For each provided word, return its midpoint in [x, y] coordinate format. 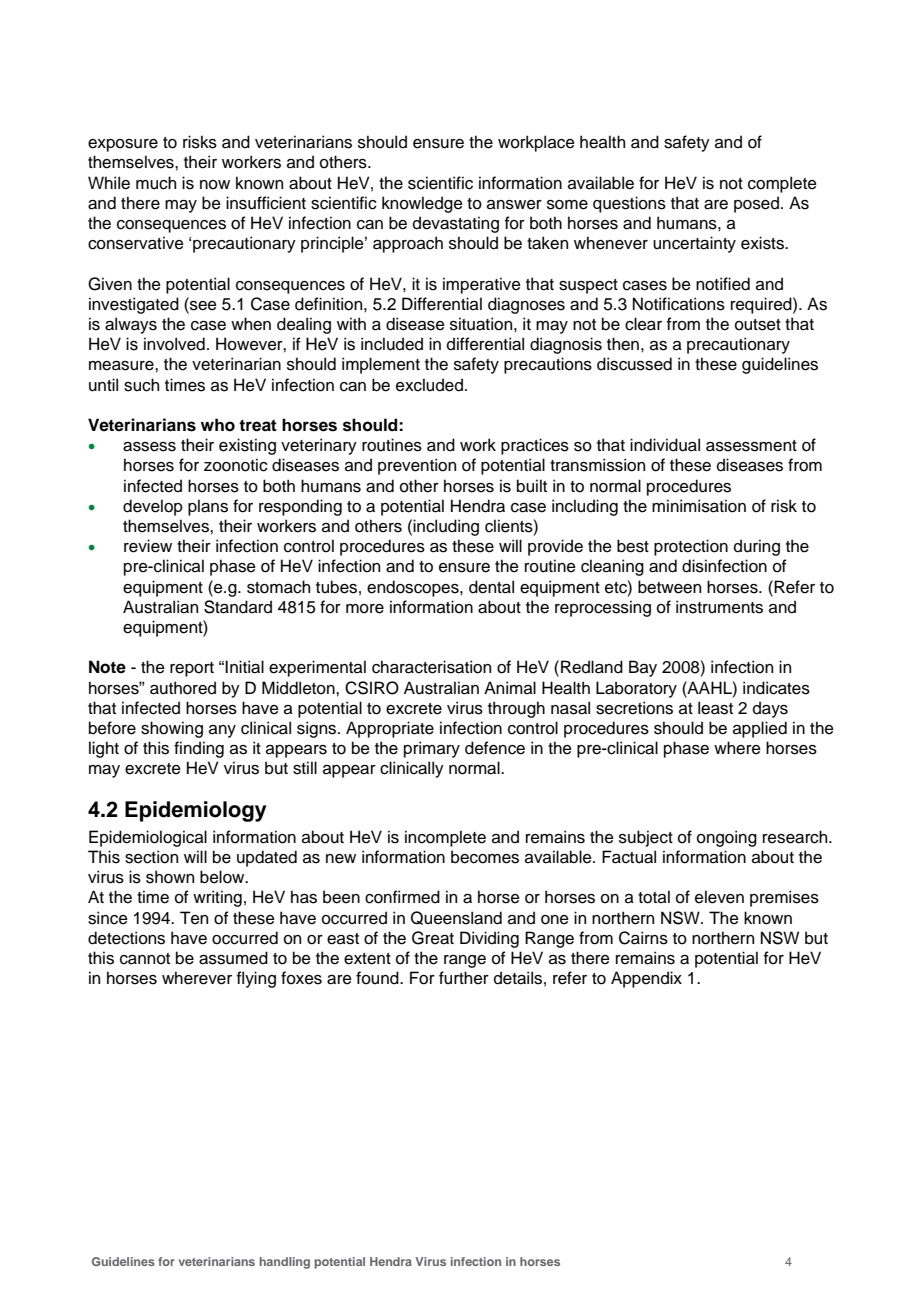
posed [756, 204]
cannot [145, 959]
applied [760, 729]
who [218, 425]
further [464, 978]
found [378, 978]
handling [285, 1263]
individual [665, 445]
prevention [417, 466]
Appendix [646, 979]
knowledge [422, 204]
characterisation [431, 667]
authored [183, 688]
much [156, 183]
